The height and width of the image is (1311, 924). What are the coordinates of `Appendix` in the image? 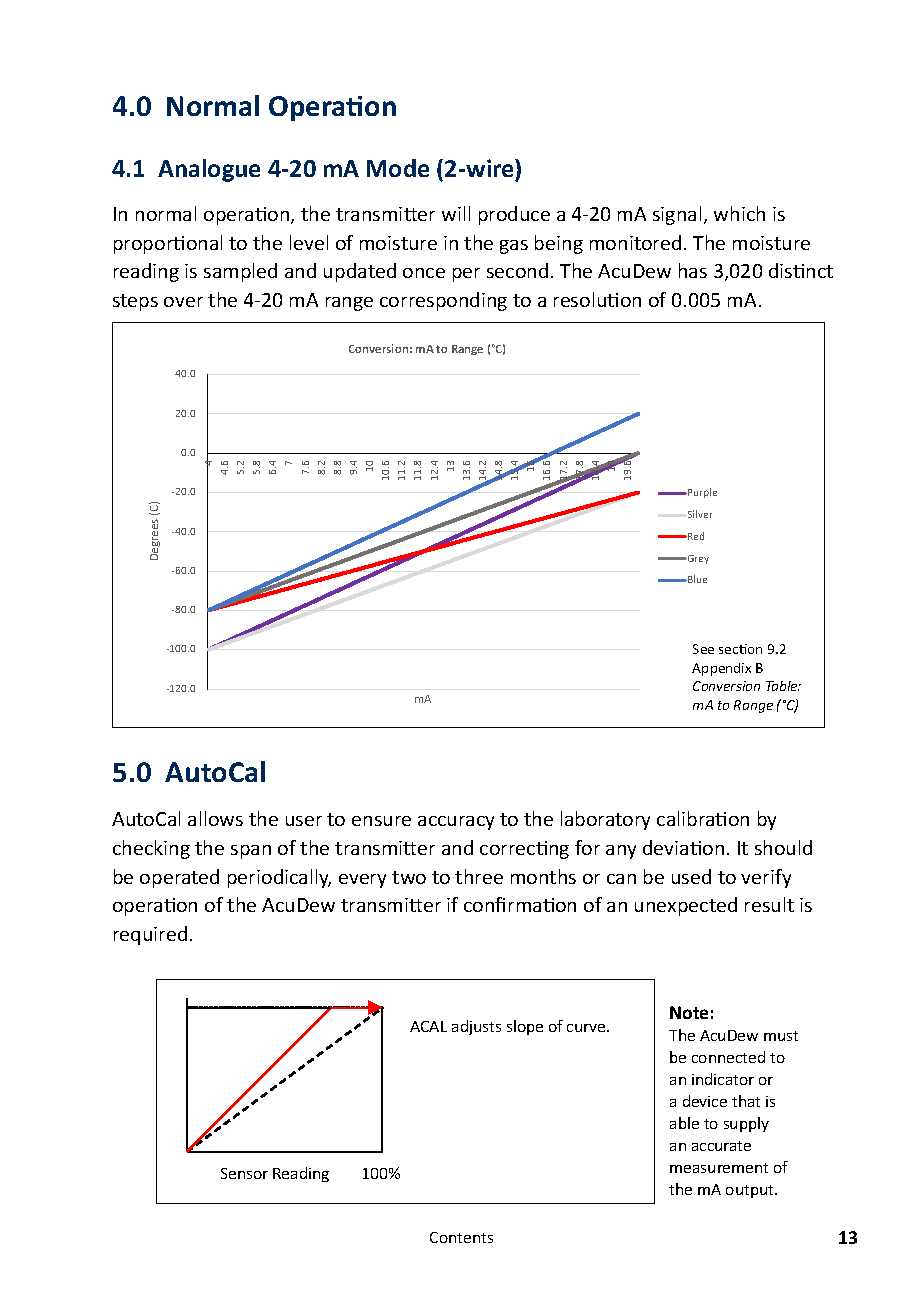 It's located at (721, 669).
